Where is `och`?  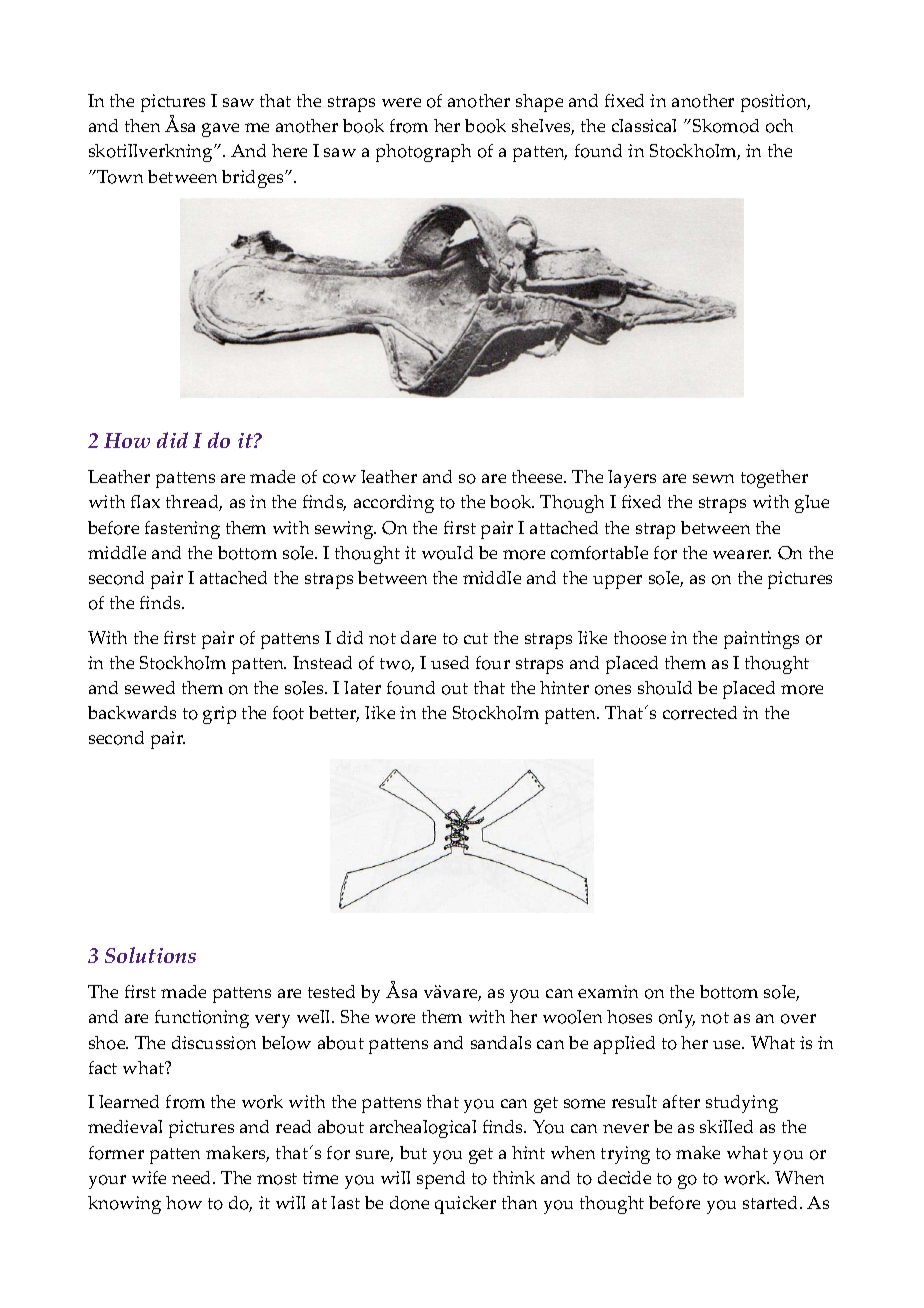 och is located at coordinates (779, 126).
